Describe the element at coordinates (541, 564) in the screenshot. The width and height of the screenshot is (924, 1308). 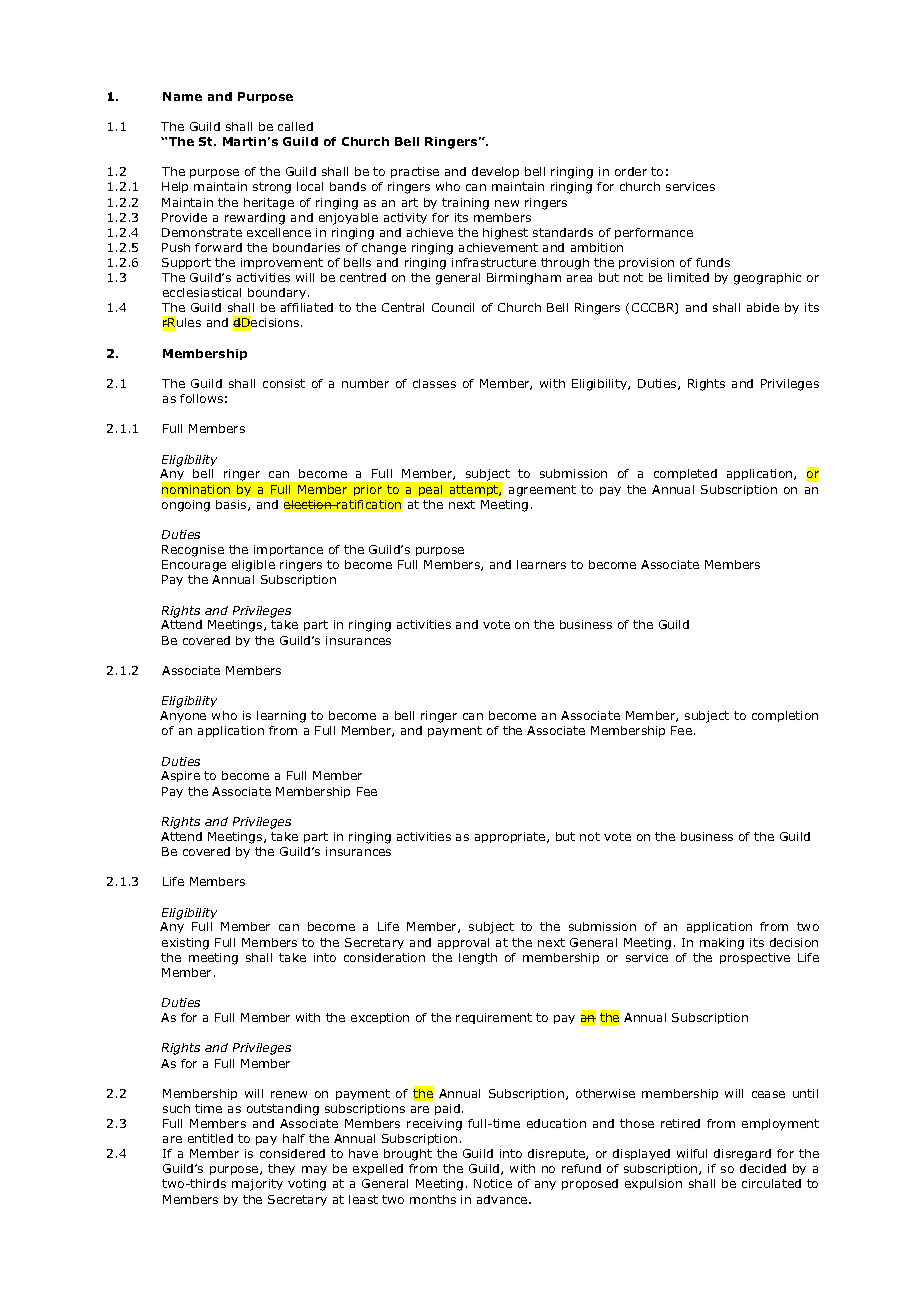
I see `learners` at that location.
